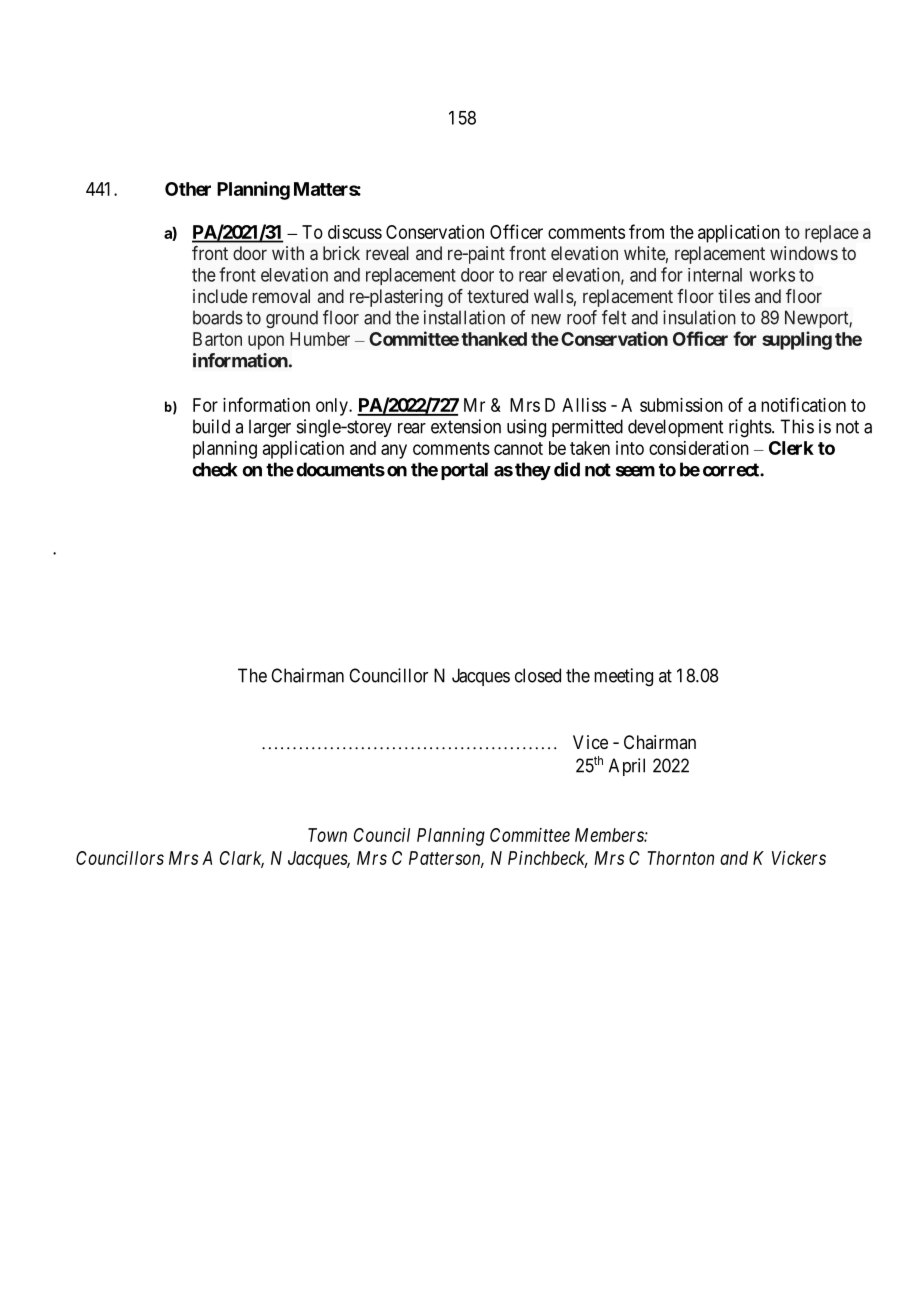 The image size is (924, 1308). Describe the element at coordinates (387, 253) in the document. I see `reveal` at that location.
